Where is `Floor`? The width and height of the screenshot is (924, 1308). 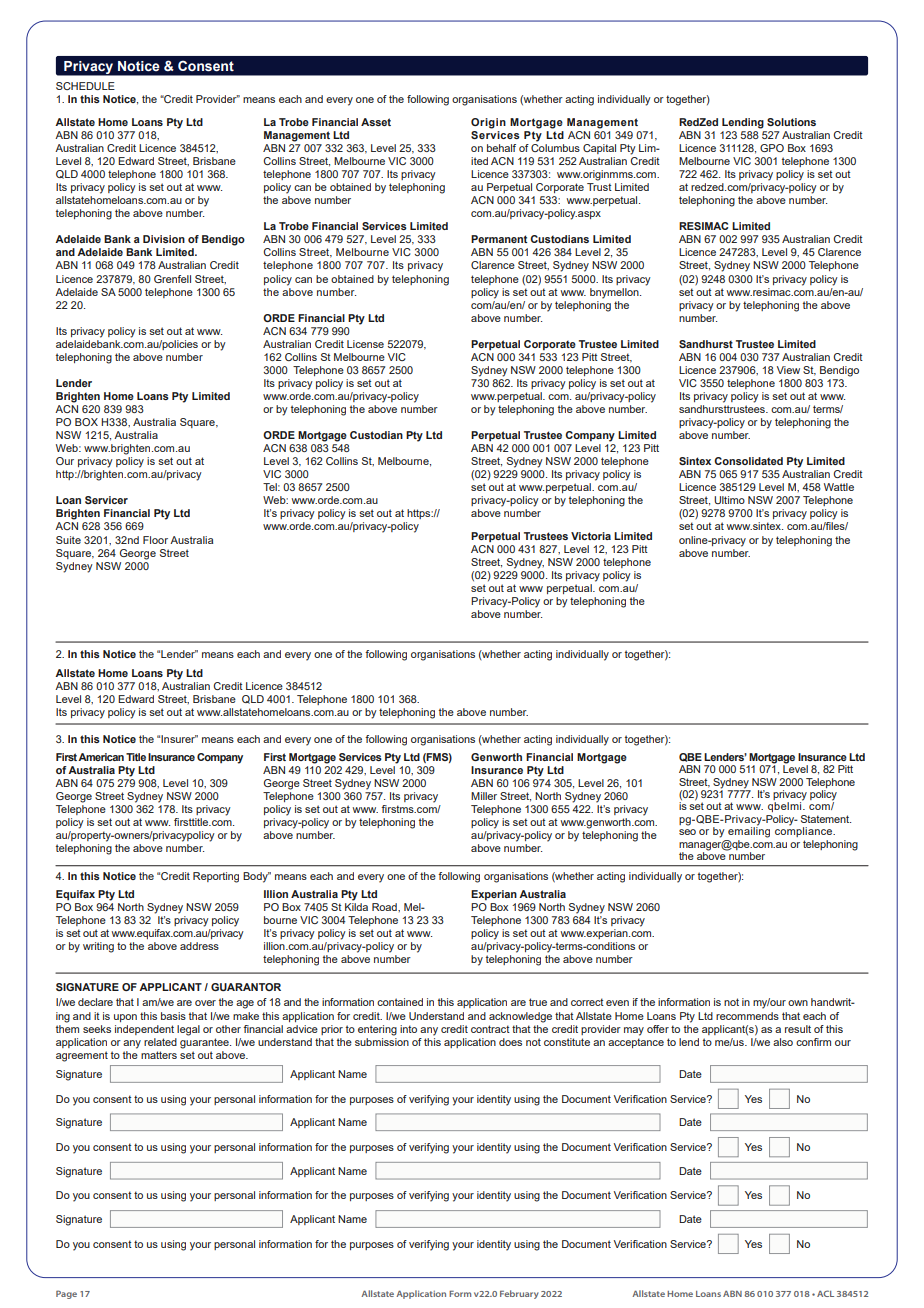
Floor is located at coordinates (155, 540).
